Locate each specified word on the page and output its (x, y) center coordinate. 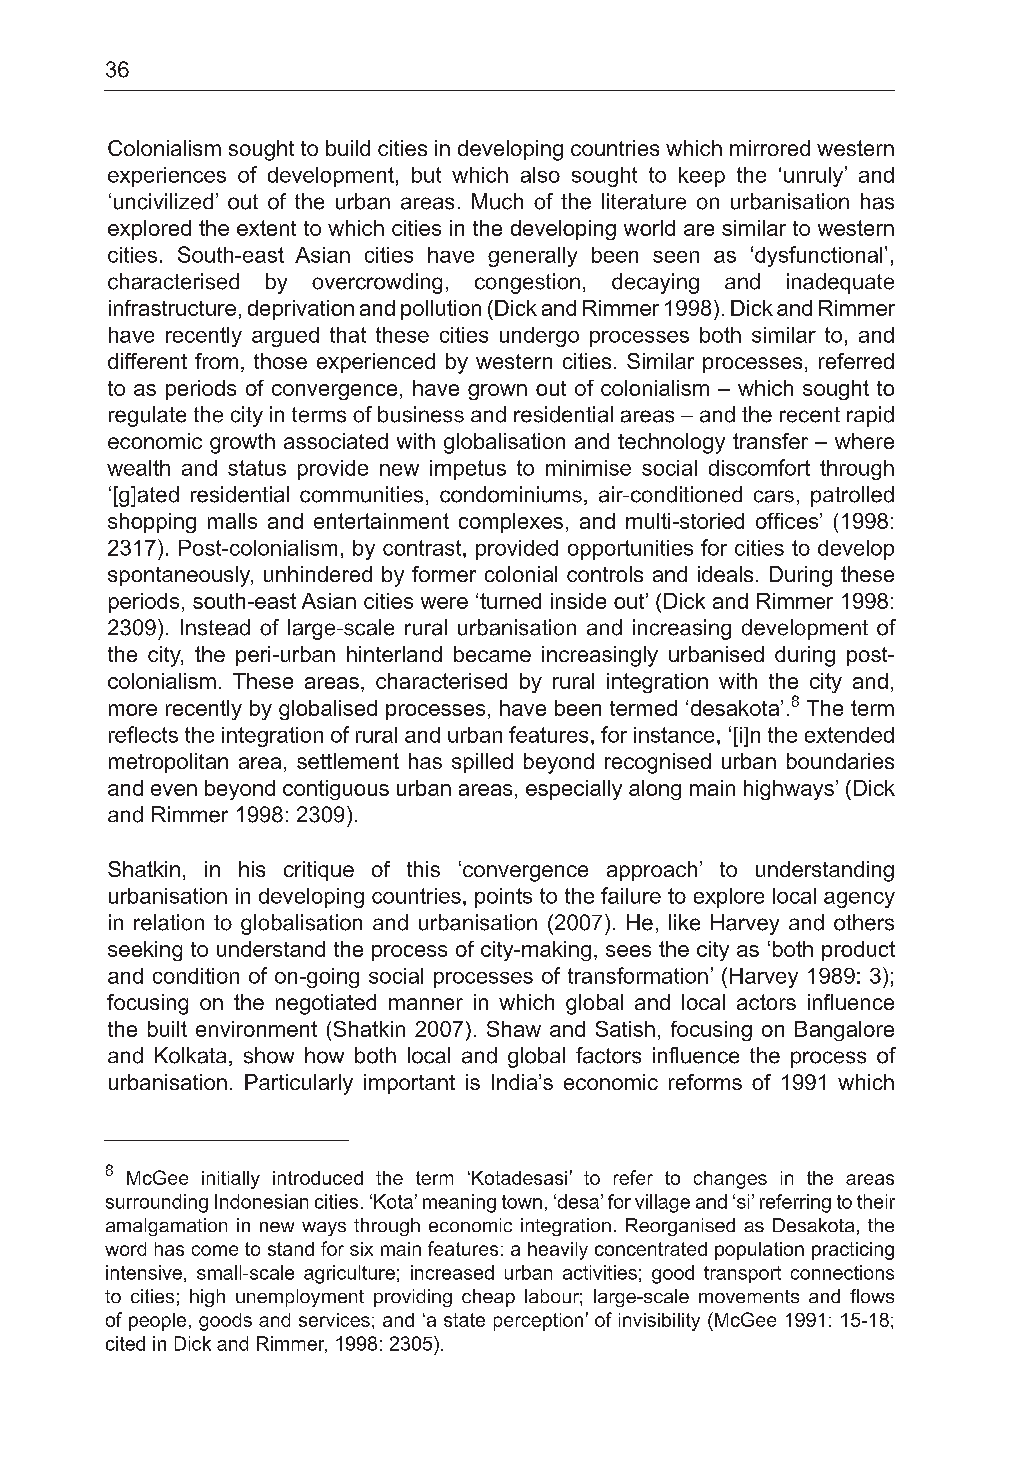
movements (749, 1296)
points (503, 898)
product (858, 951)
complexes (511, 523)
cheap (488, 1298)
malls (232, 521)
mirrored (770, 148)
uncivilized (163, 201)
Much (497, 201)
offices (788, 521)
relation (169, 922)
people (157, 1322)
